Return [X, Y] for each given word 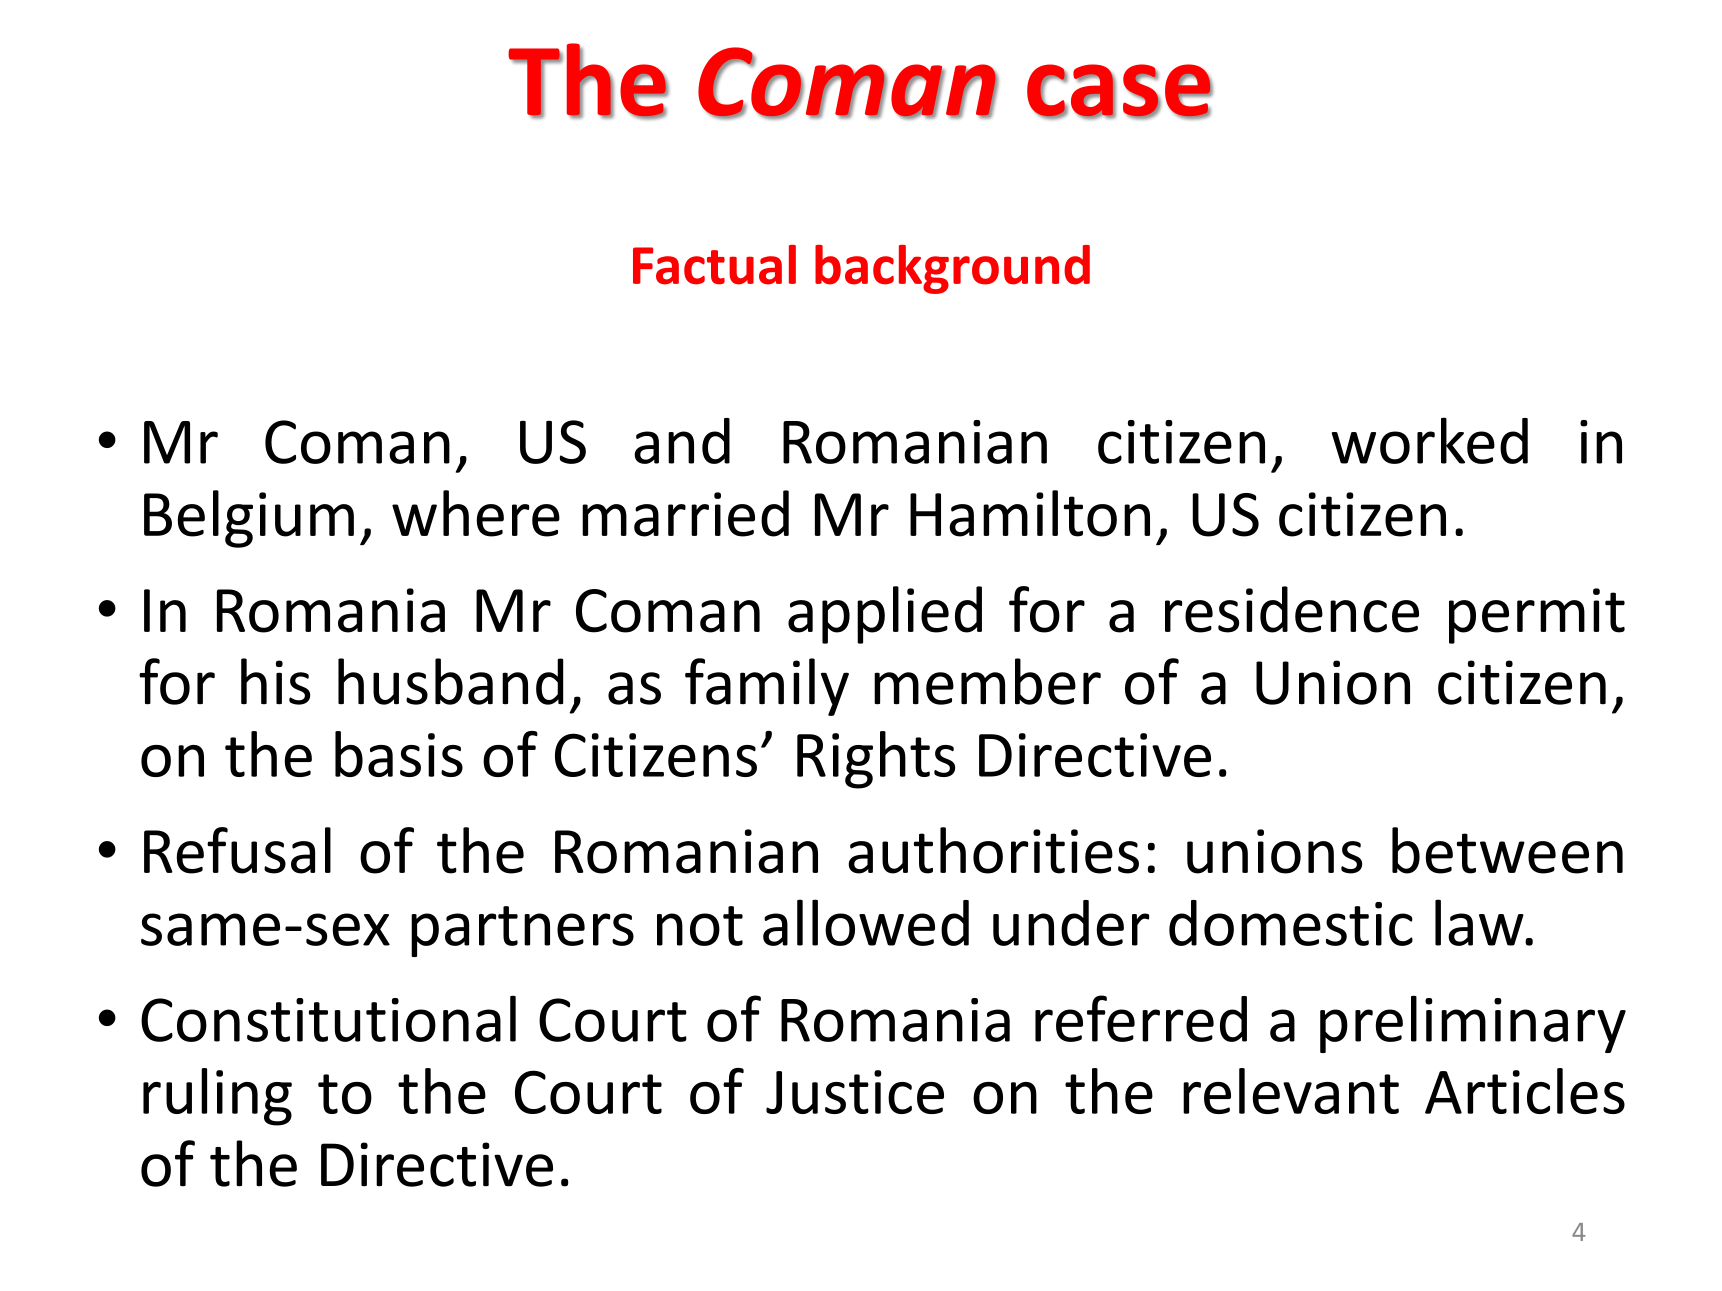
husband [450, 681]
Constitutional [328, 1018]
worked [1430, 440]
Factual [714, 265]
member [987, 681]
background [952, 269]
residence [1292, 609]
